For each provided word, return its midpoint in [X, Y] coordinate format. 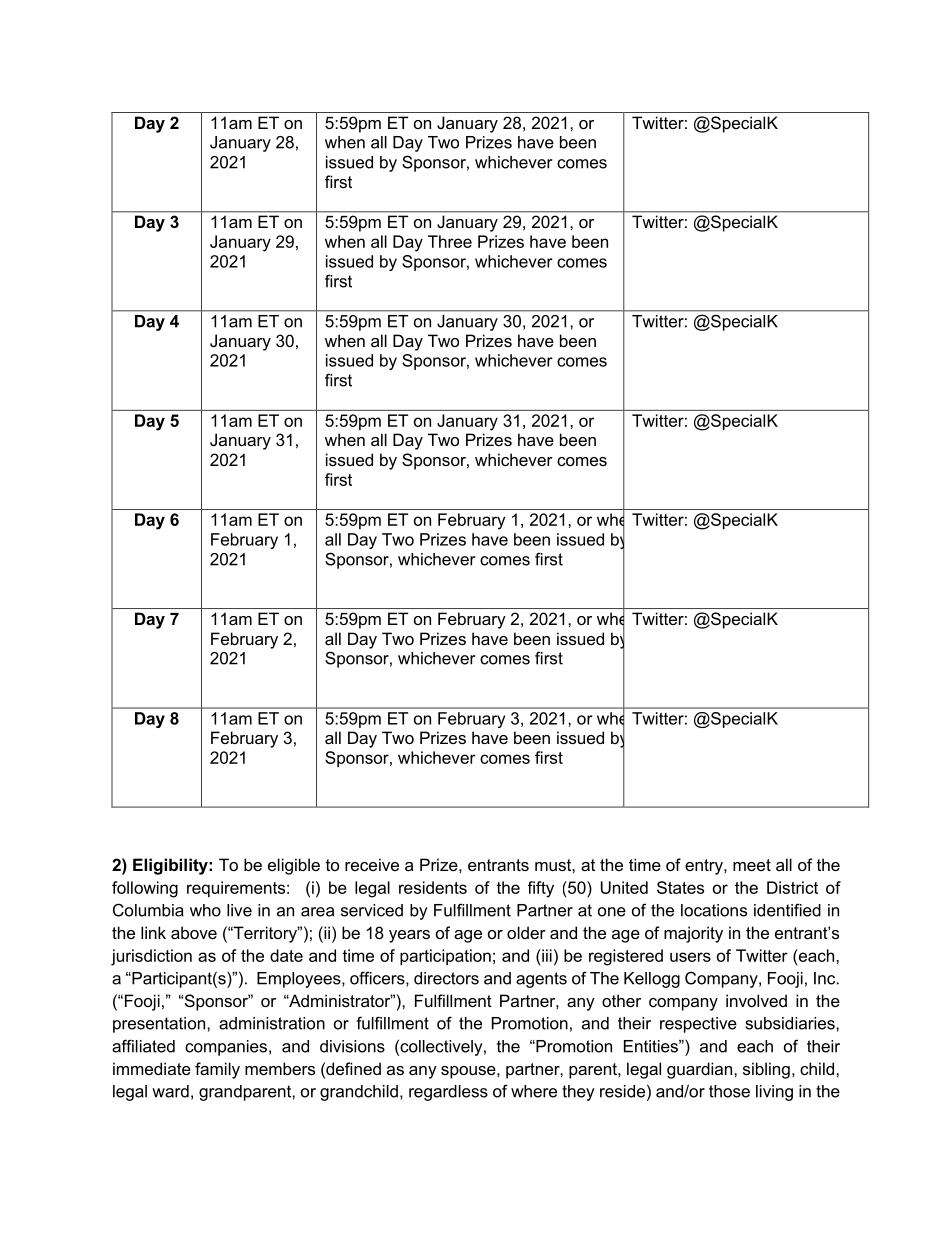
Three [450, 241]
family [217, 1070]
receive [372, 864]
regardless [448, 1093]
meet [752, 865]
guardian [701, 1070]
